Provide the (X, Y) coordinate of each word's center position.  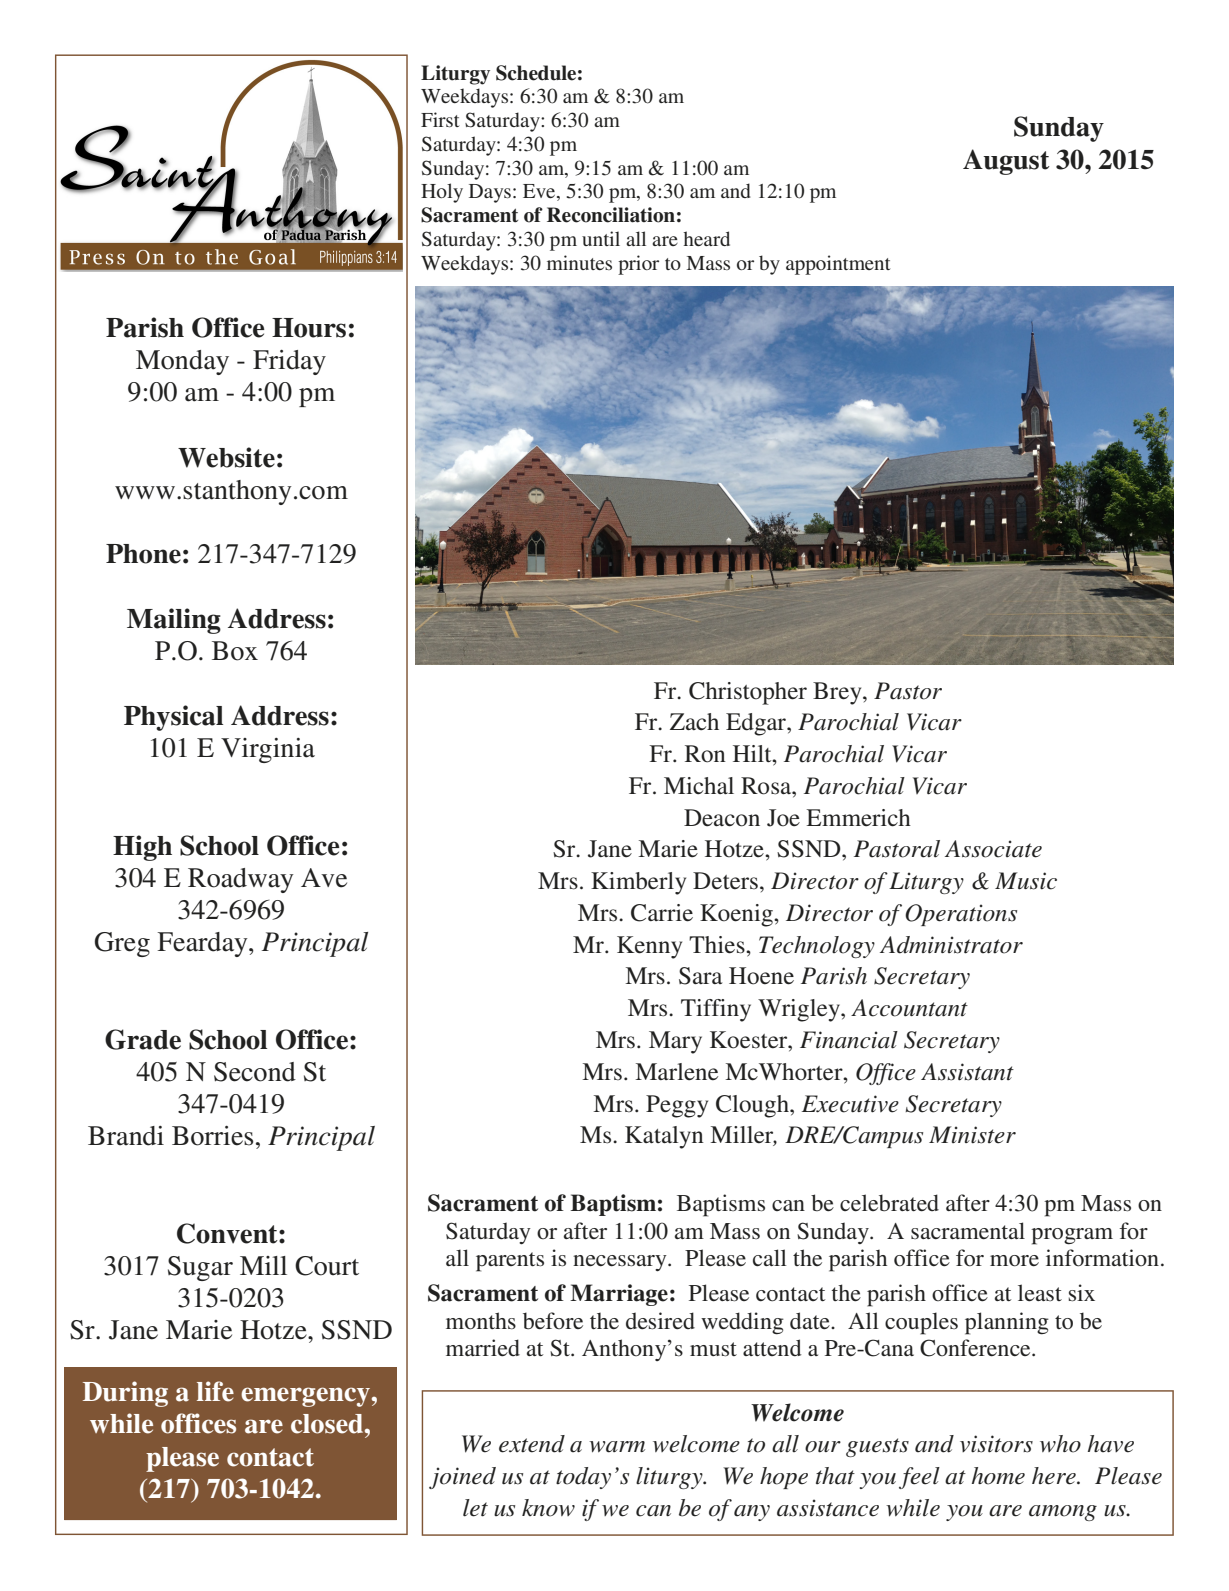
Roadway (241, 880)
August (1006, 162)
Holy (442, 193)
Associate (993, 849)
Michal (699, 786)
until (601, 238)
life (215, 1391)
